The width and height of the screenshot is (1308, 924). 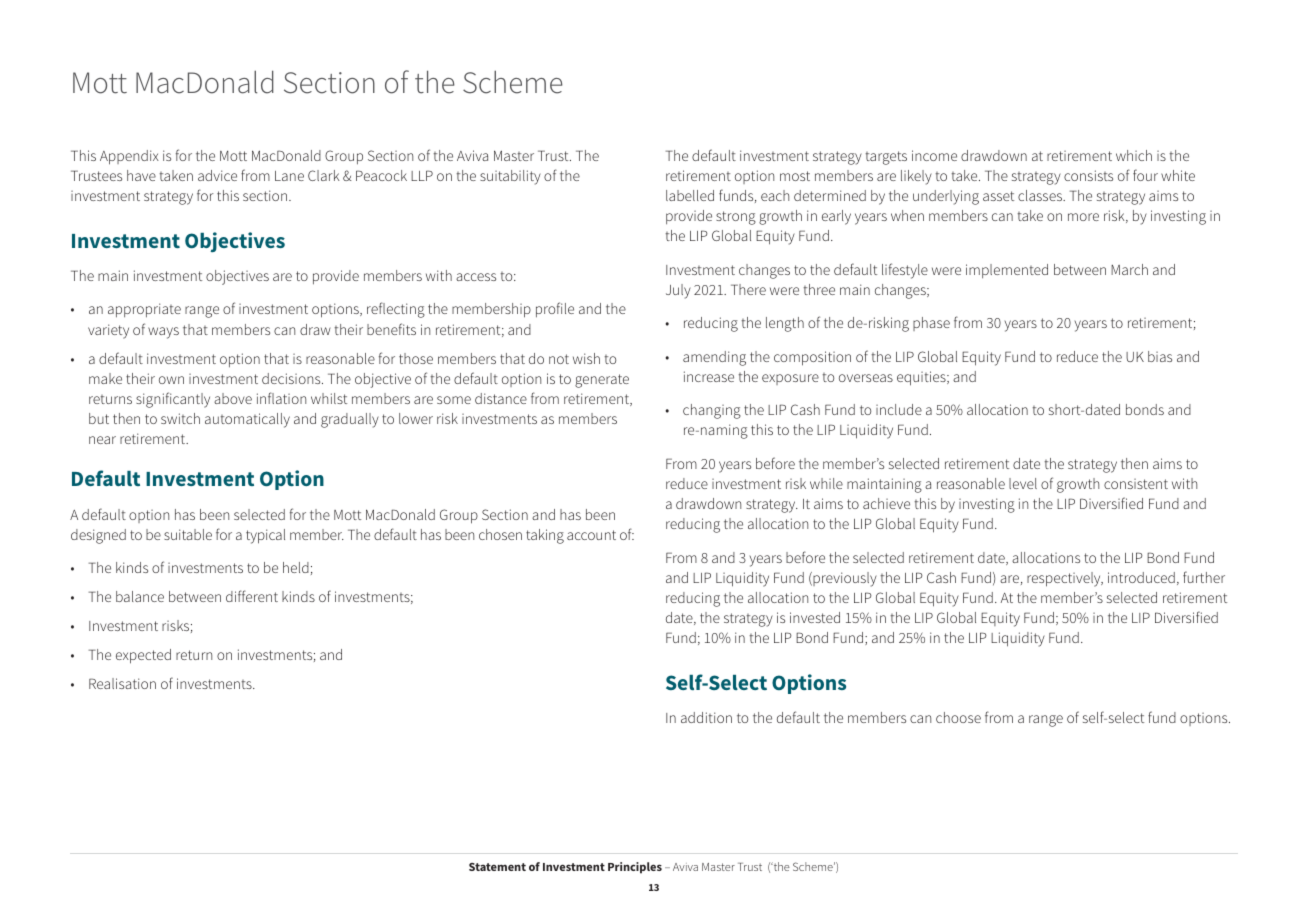 What do you see at coordinates (1023, 483) in the screenshot?
I see `level` at bounding box center [1023, 483].
